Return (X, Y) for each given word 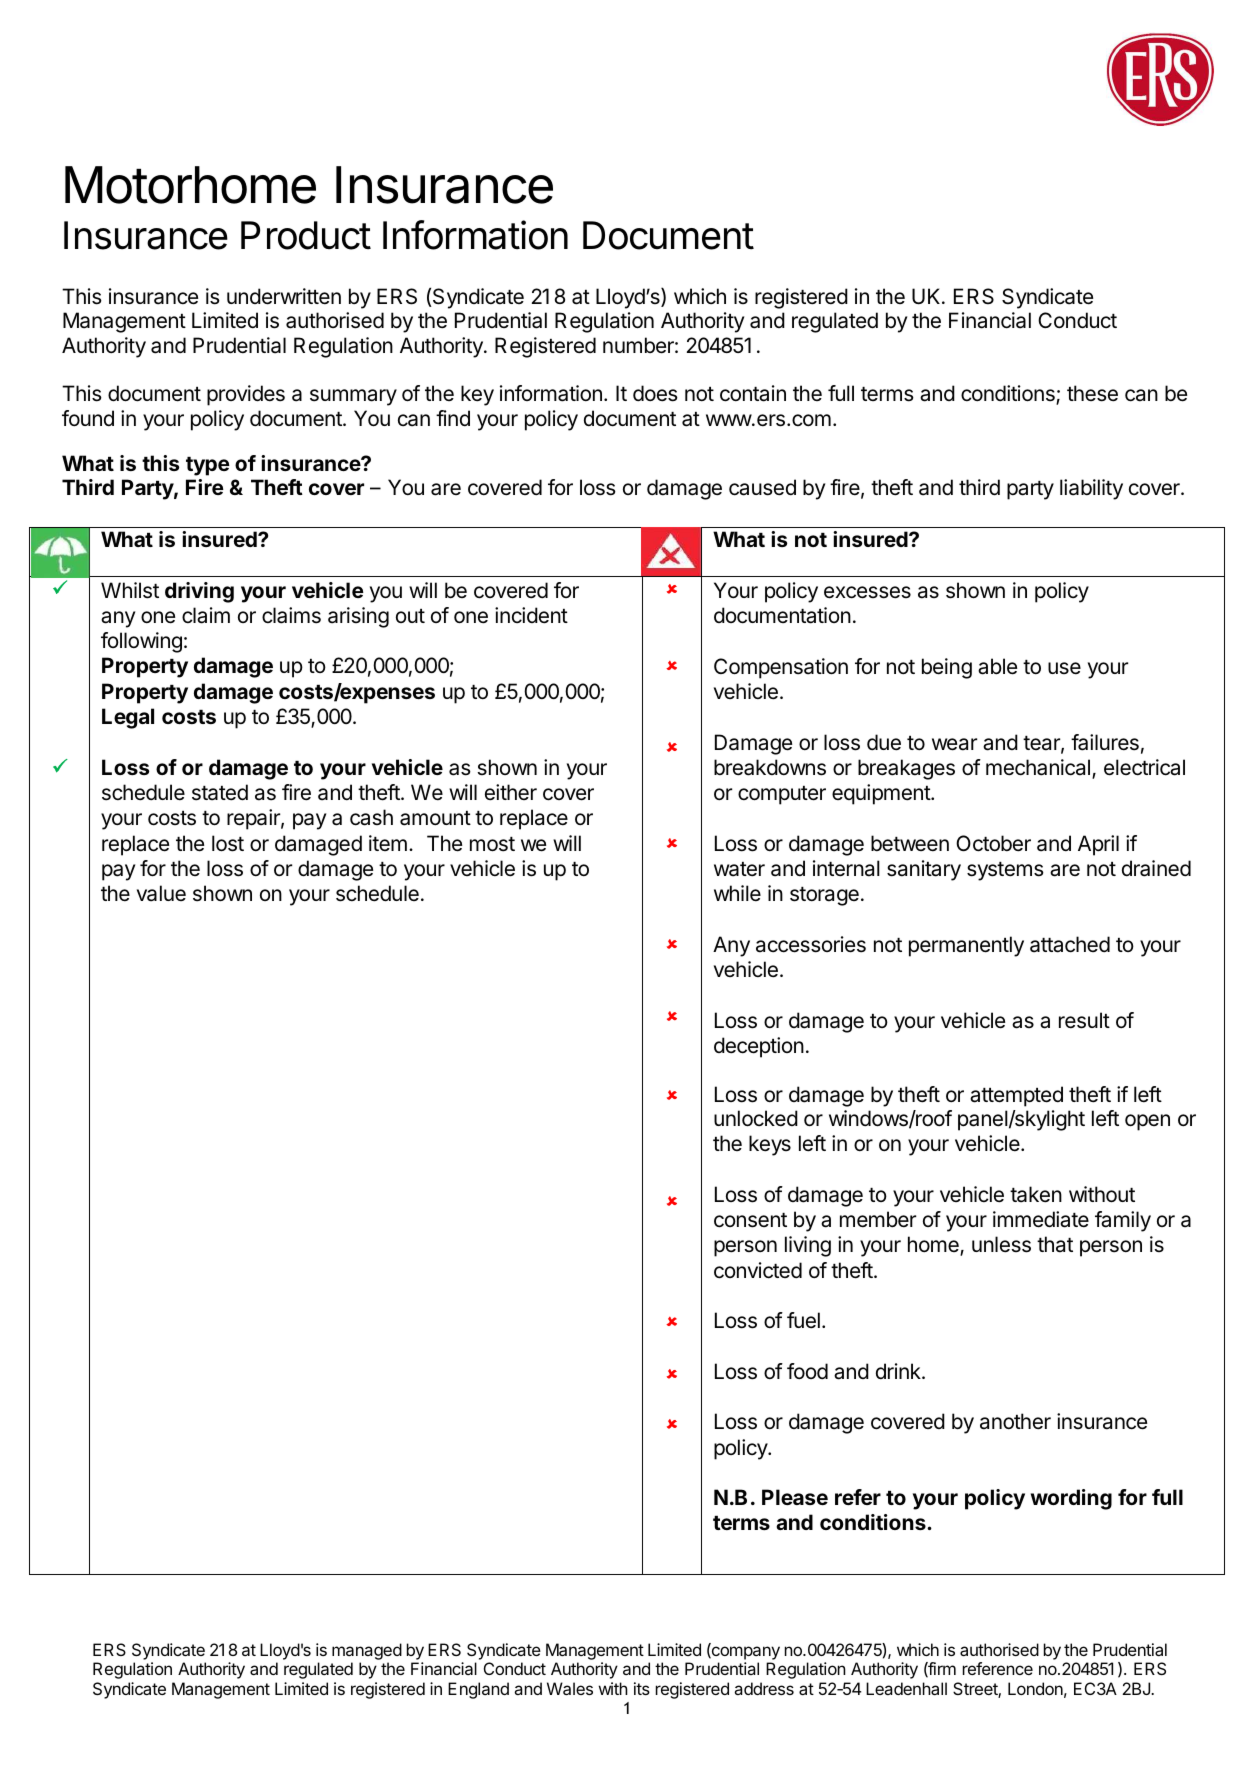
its (642, 1688)
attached (1070, 944)
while (737, 893)
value (161, 893)
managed (367, 1653)
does (655, 393)
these (1092, 393)
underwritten (284, 296)
